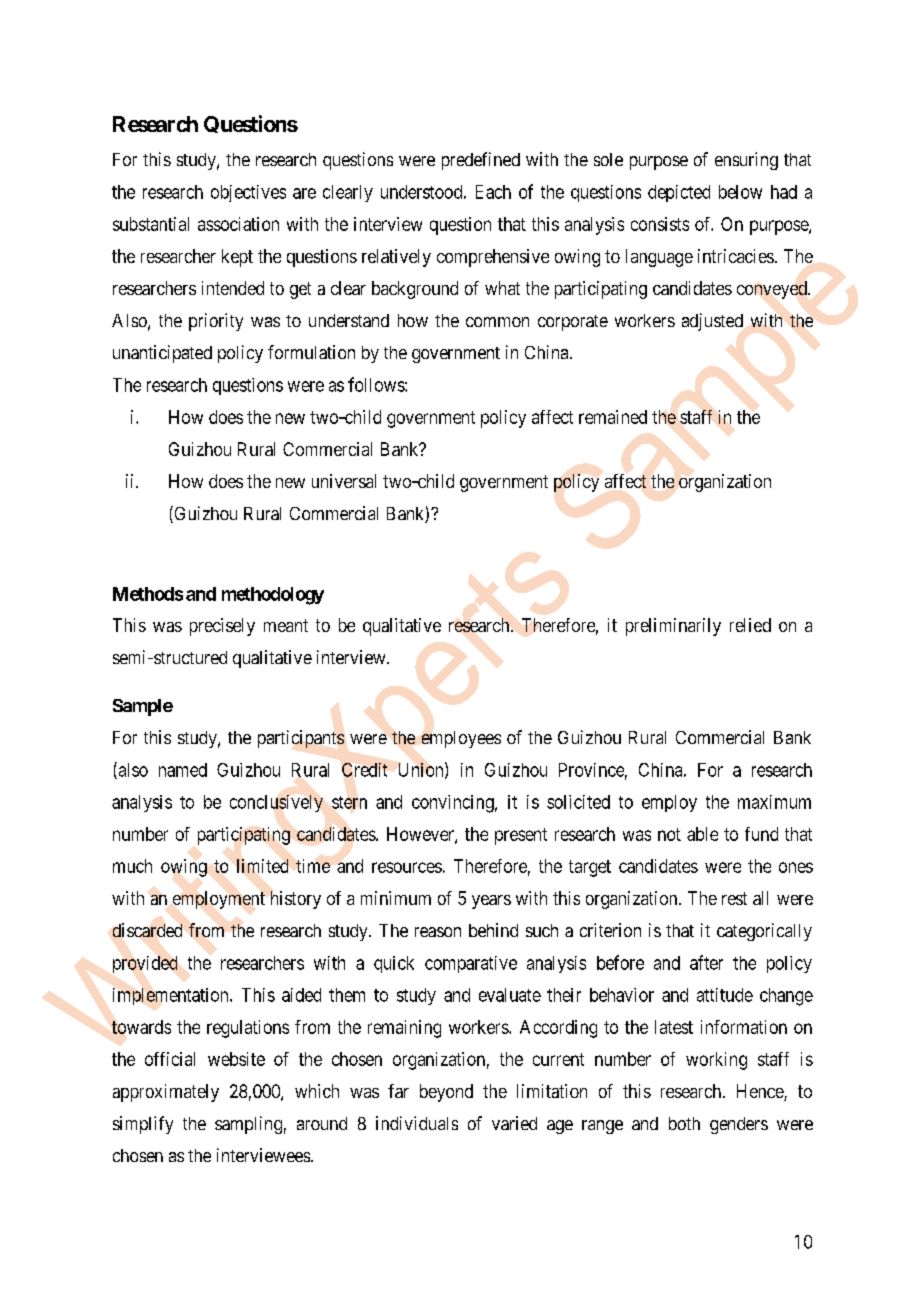 The image size is (924, 1308). What do you see at coordinates (740, 192) in the screenshot?
I see `below` at bounding box center [740, 192].
